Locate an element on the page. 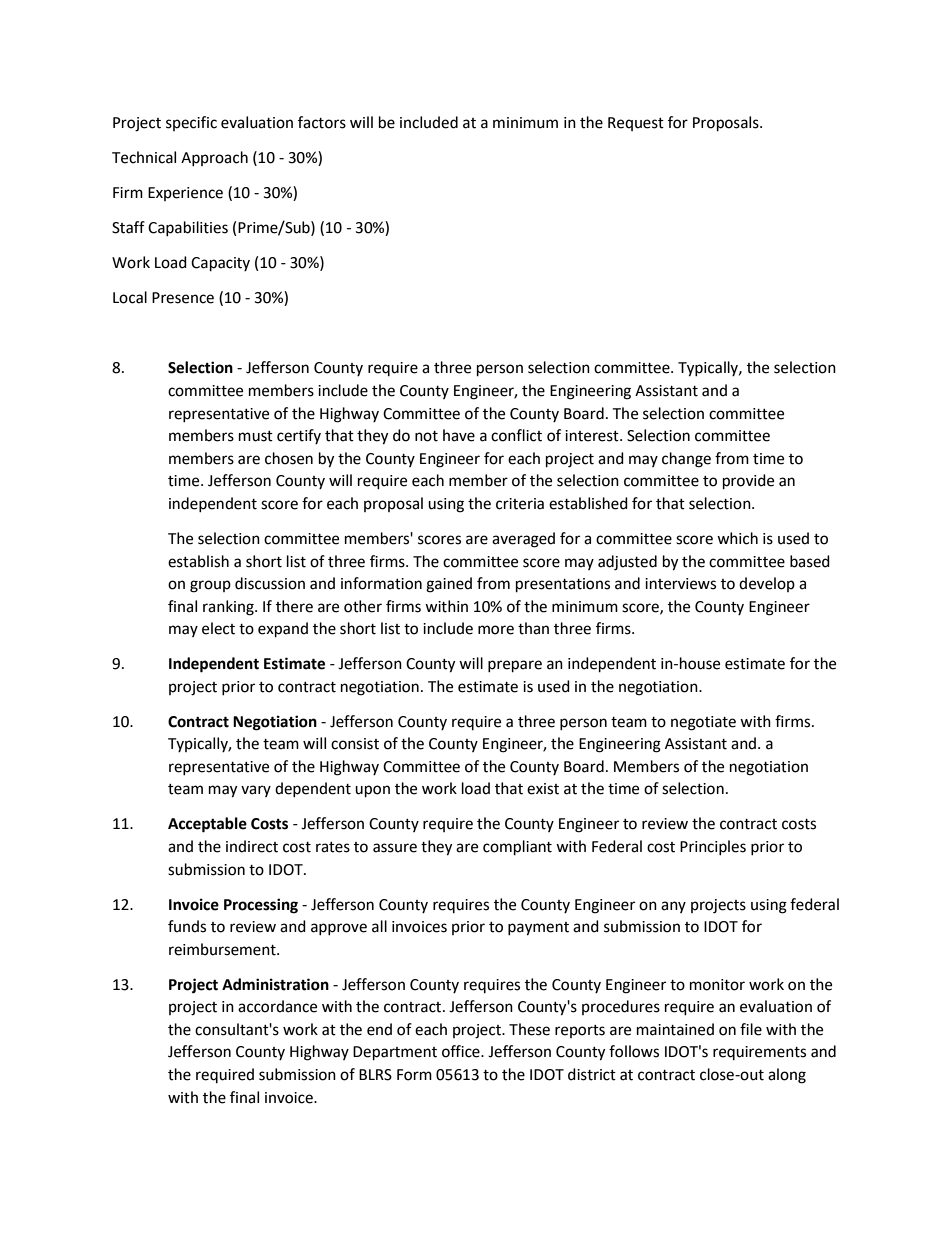 This image has height=1233, width=952. Request is located at coordinates (636, 124).
